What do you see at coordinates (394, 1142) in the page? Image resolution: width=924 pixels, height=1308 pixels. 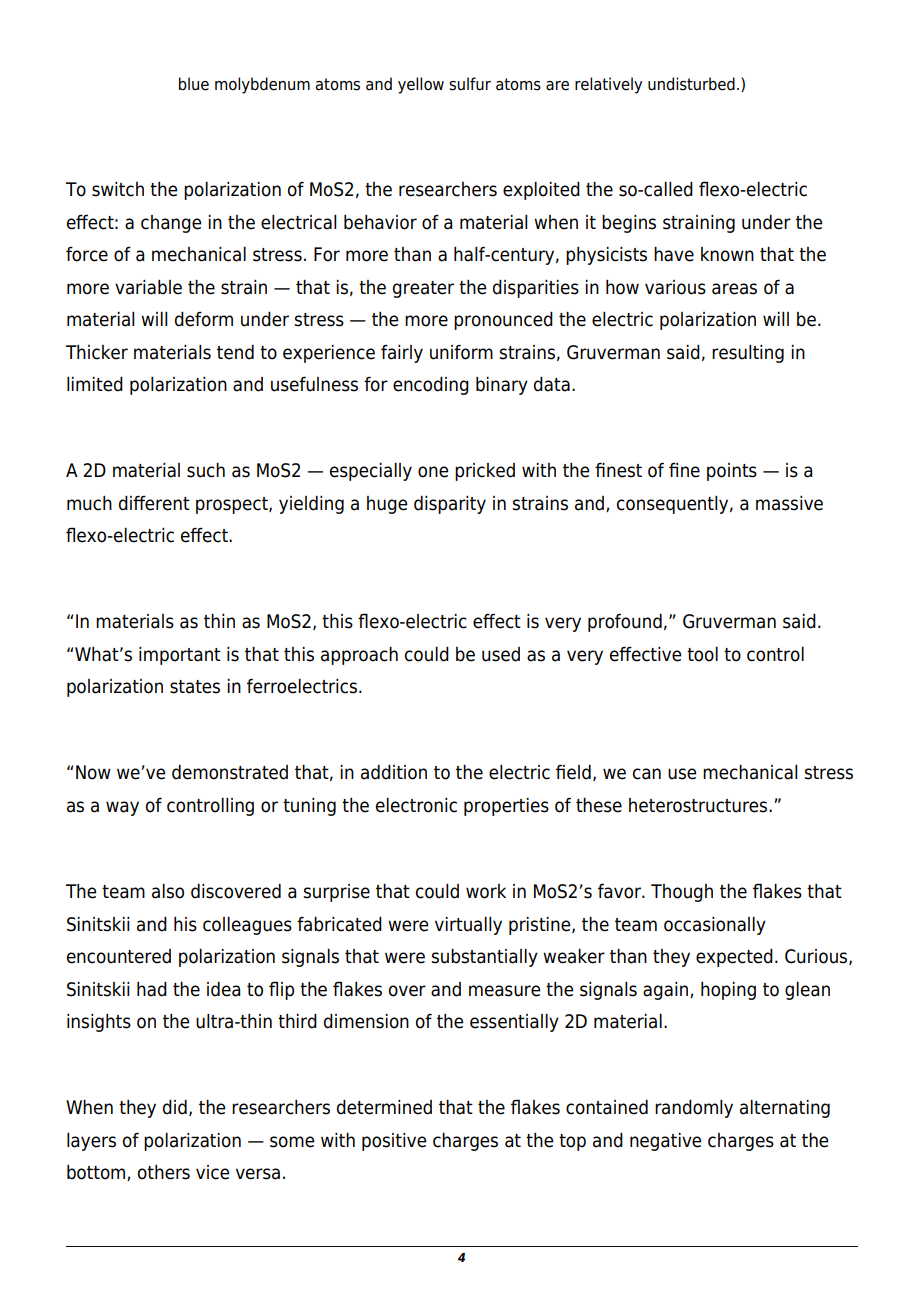 I see `positive` at bounding box center [394, 1142].
